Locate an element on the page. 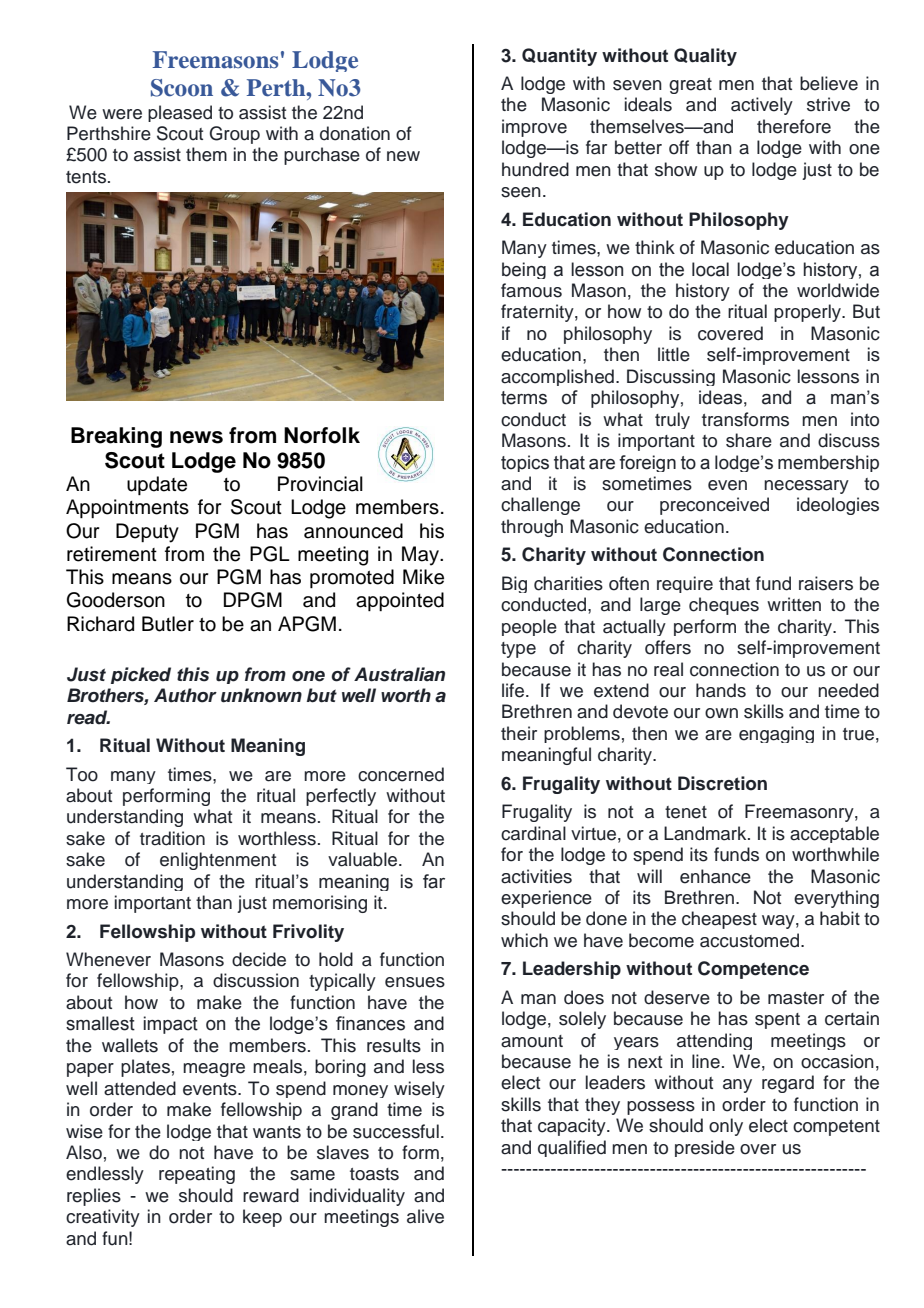 The width and height of the page is (924, 1308). preside is located at coordinates (705, 1148).
